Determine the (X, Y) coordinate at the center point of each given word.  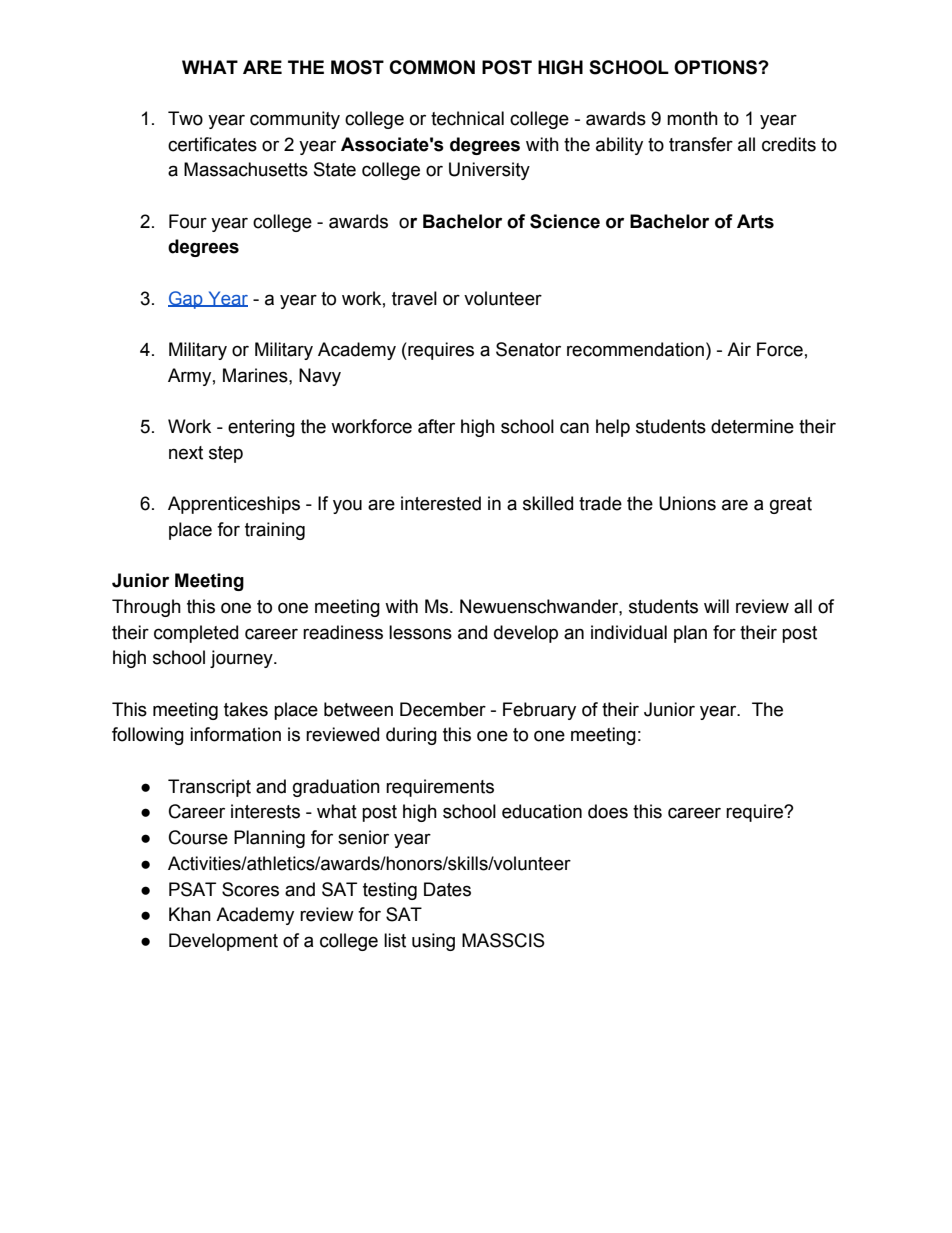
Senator (528, 349)
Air (739, 349)
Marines (256, 375)
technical (467, 118)
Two (185, 118)
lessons (420, 632)
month (692, 118)
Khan (190, 914)
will (716, 606)
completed (196, 634)
